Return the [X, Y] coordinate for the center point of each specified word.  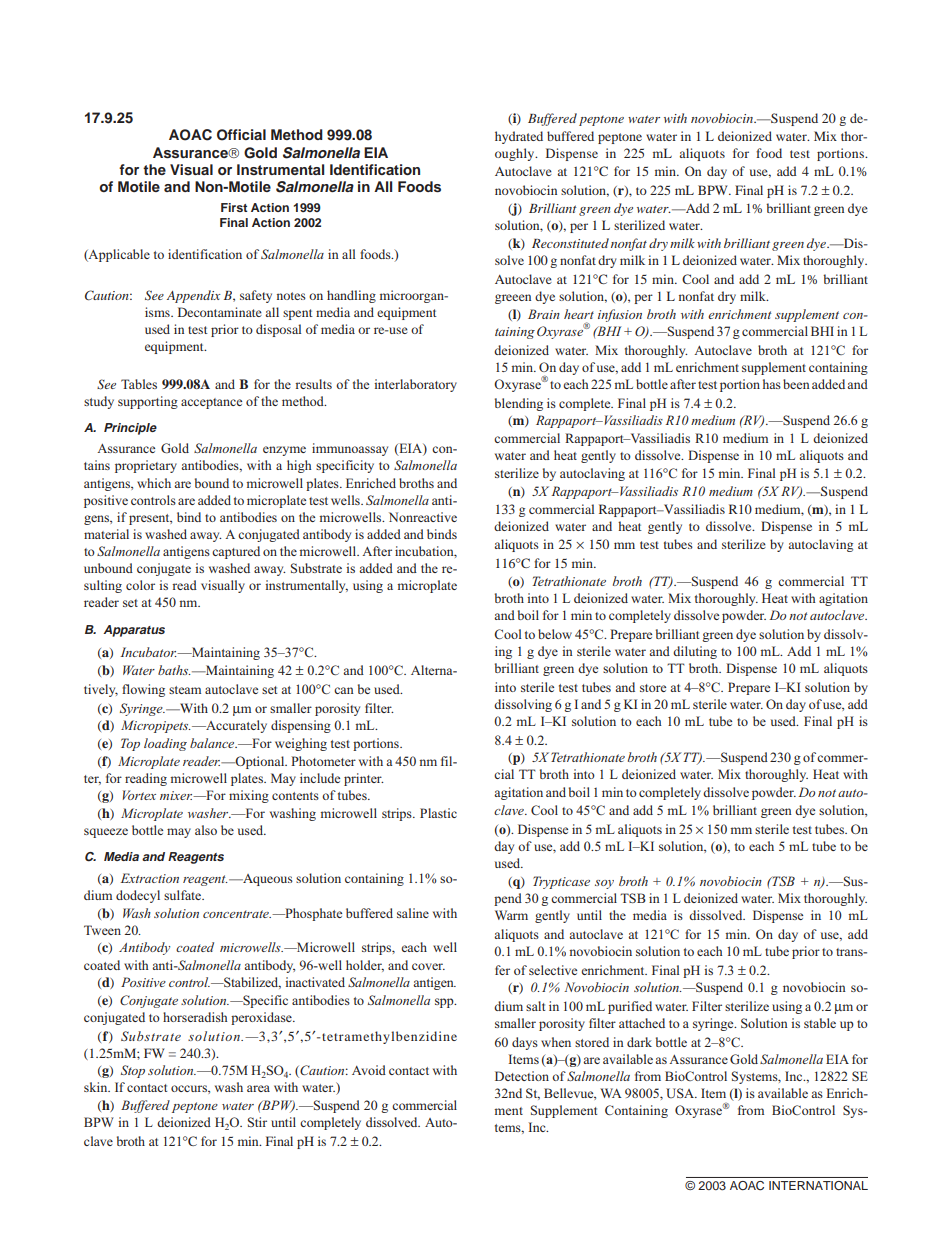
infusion [620, 315]
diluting [695, 652]
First [234, 207]
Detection [522, 1076]
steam [185, 690]
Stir [257, 1122]
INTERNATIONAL [818, 1185]
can [344, 690]
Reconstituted [570, 243]
